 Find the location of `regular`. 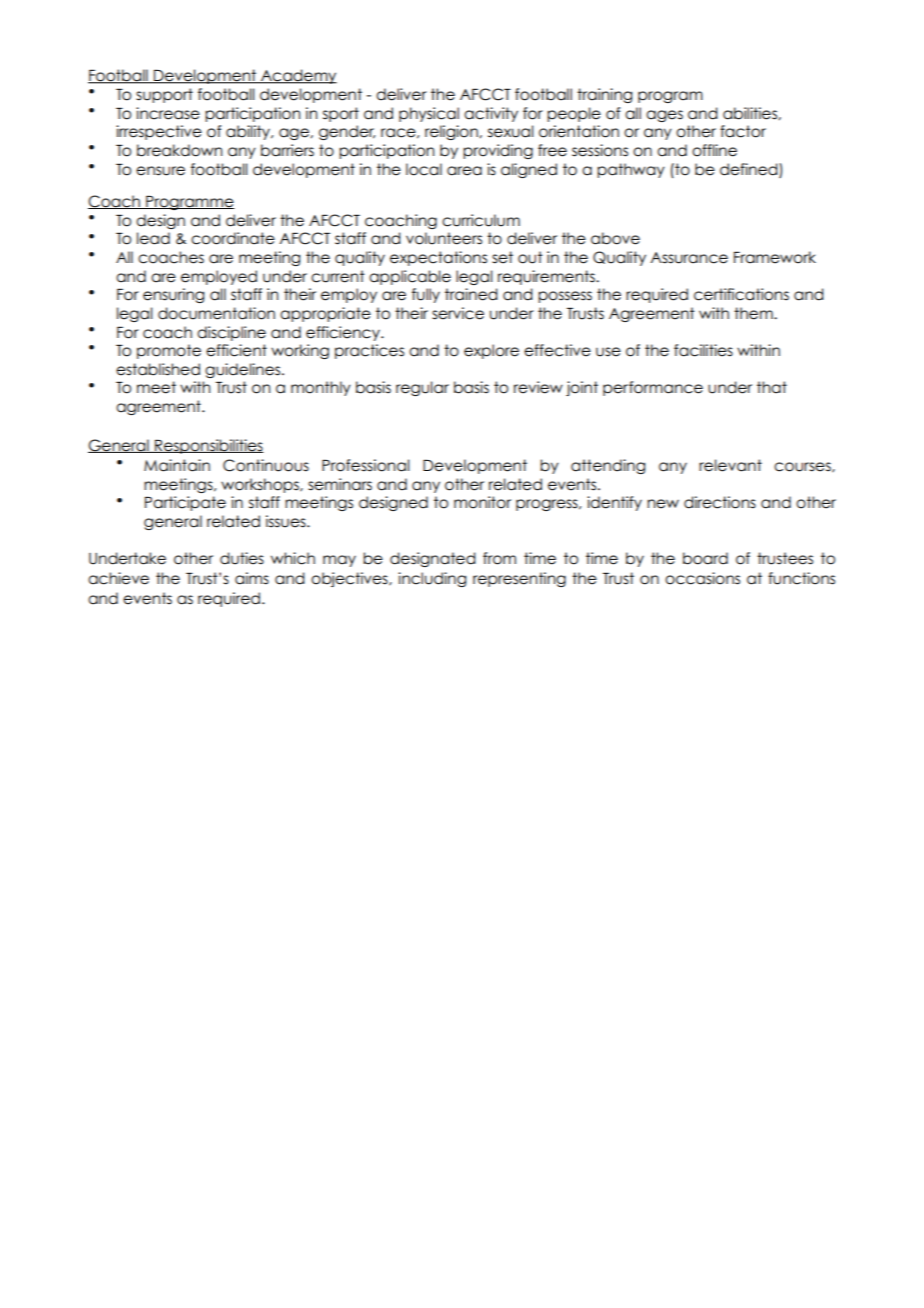

regular is located at coordinates (422, 388).
